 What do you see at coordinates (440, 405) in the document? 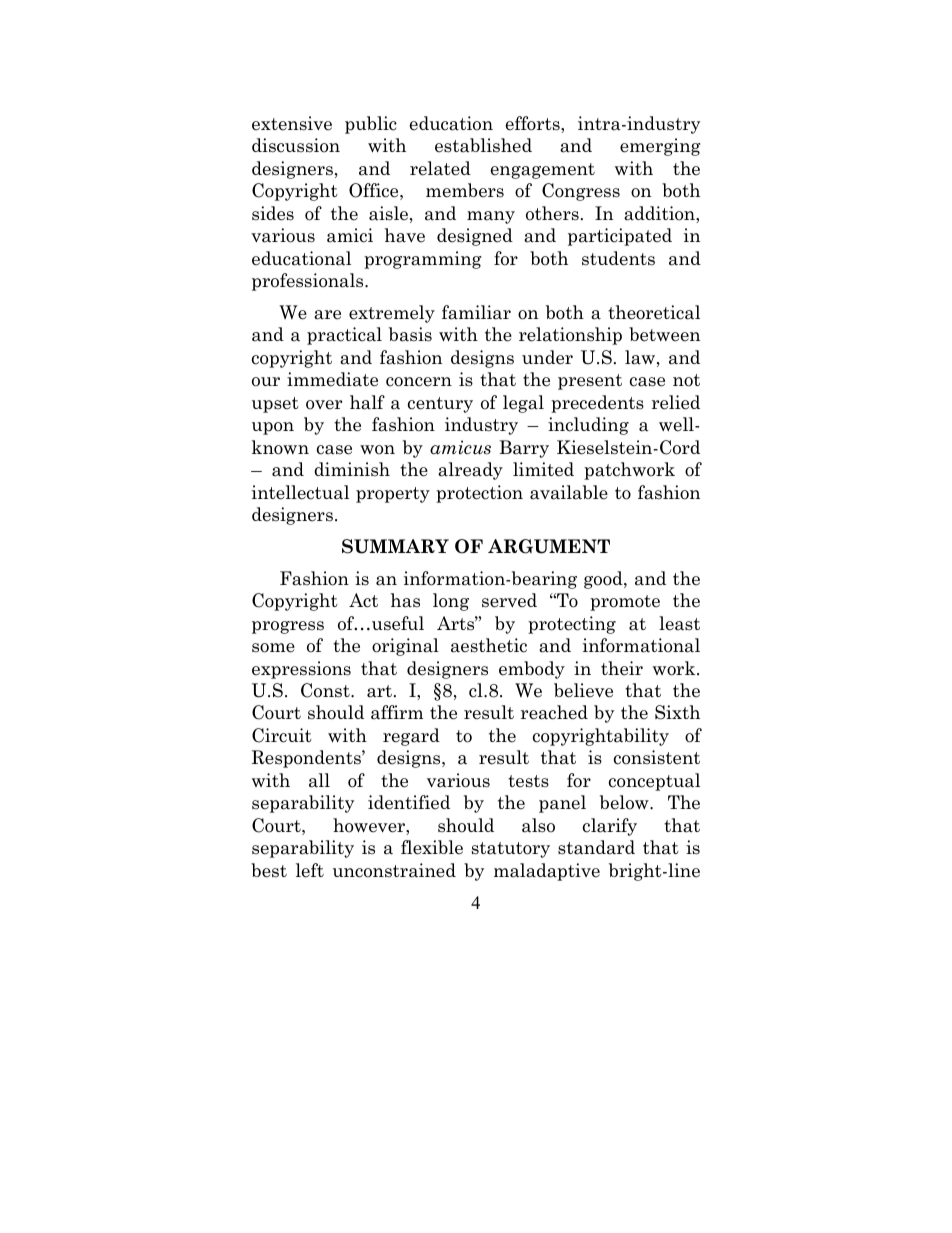
I see `century` at bounding box center [440, 405].
